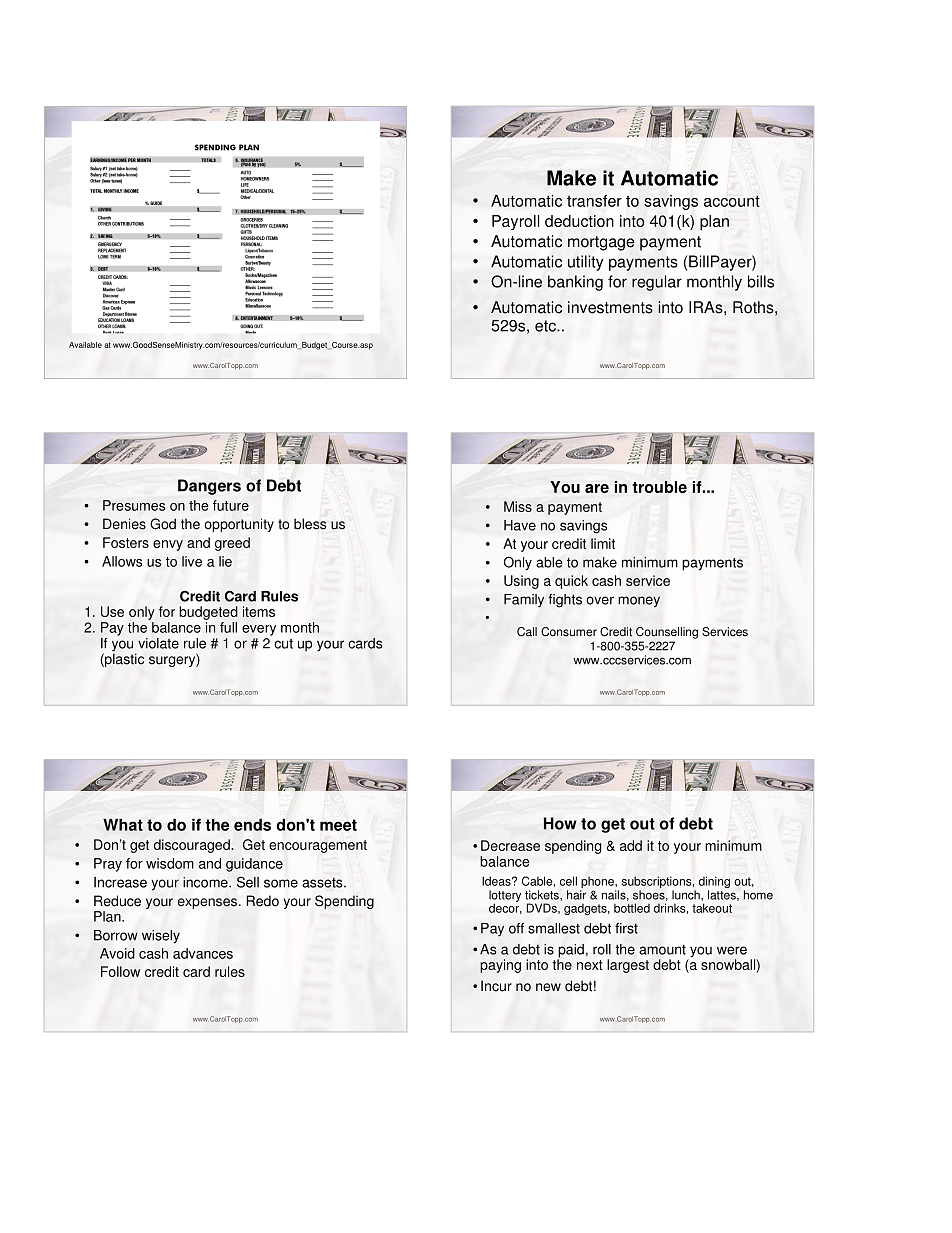  I want to click on live, so click(192, 561).
